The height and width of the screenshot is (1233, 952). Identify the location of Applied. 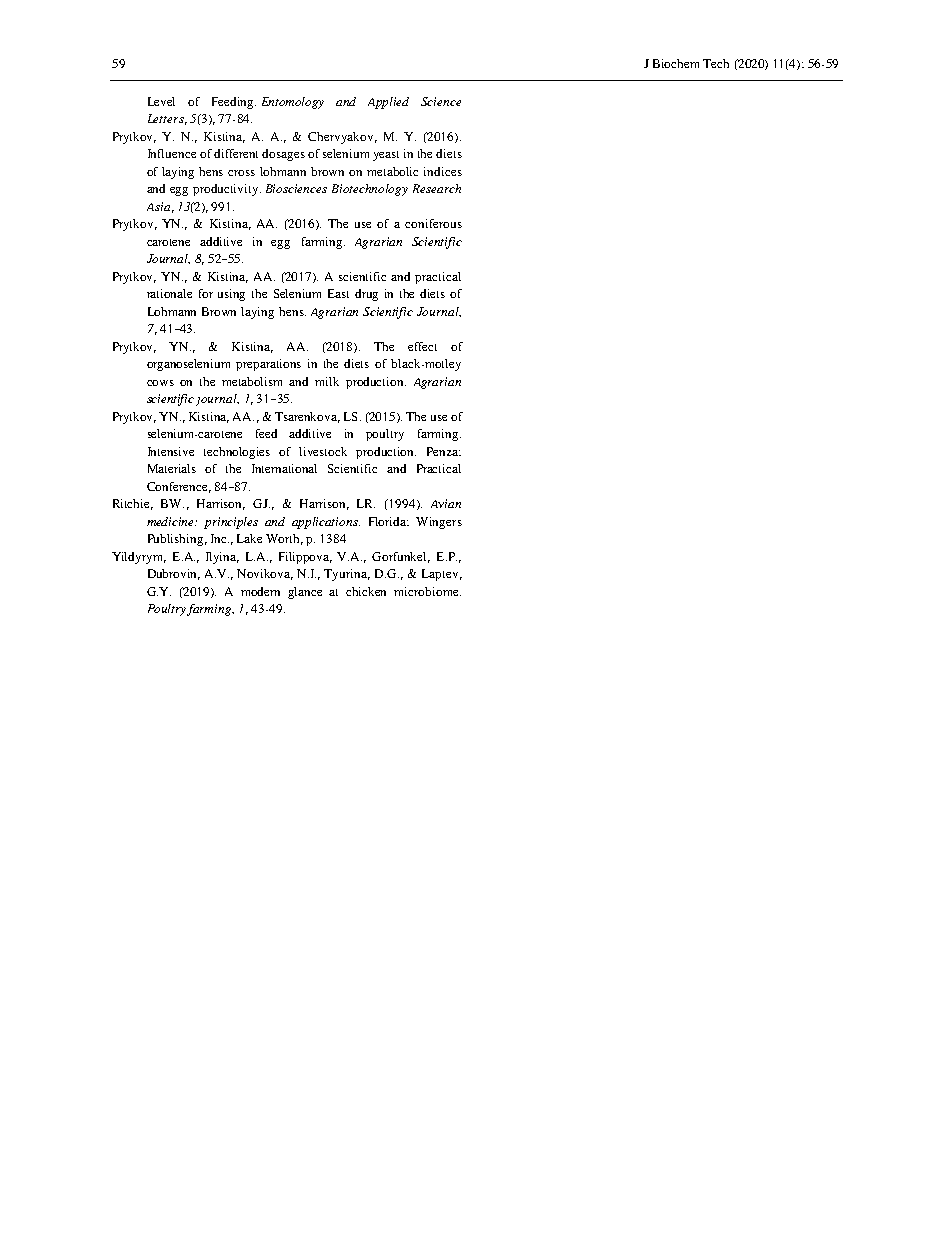
(388, 103).
